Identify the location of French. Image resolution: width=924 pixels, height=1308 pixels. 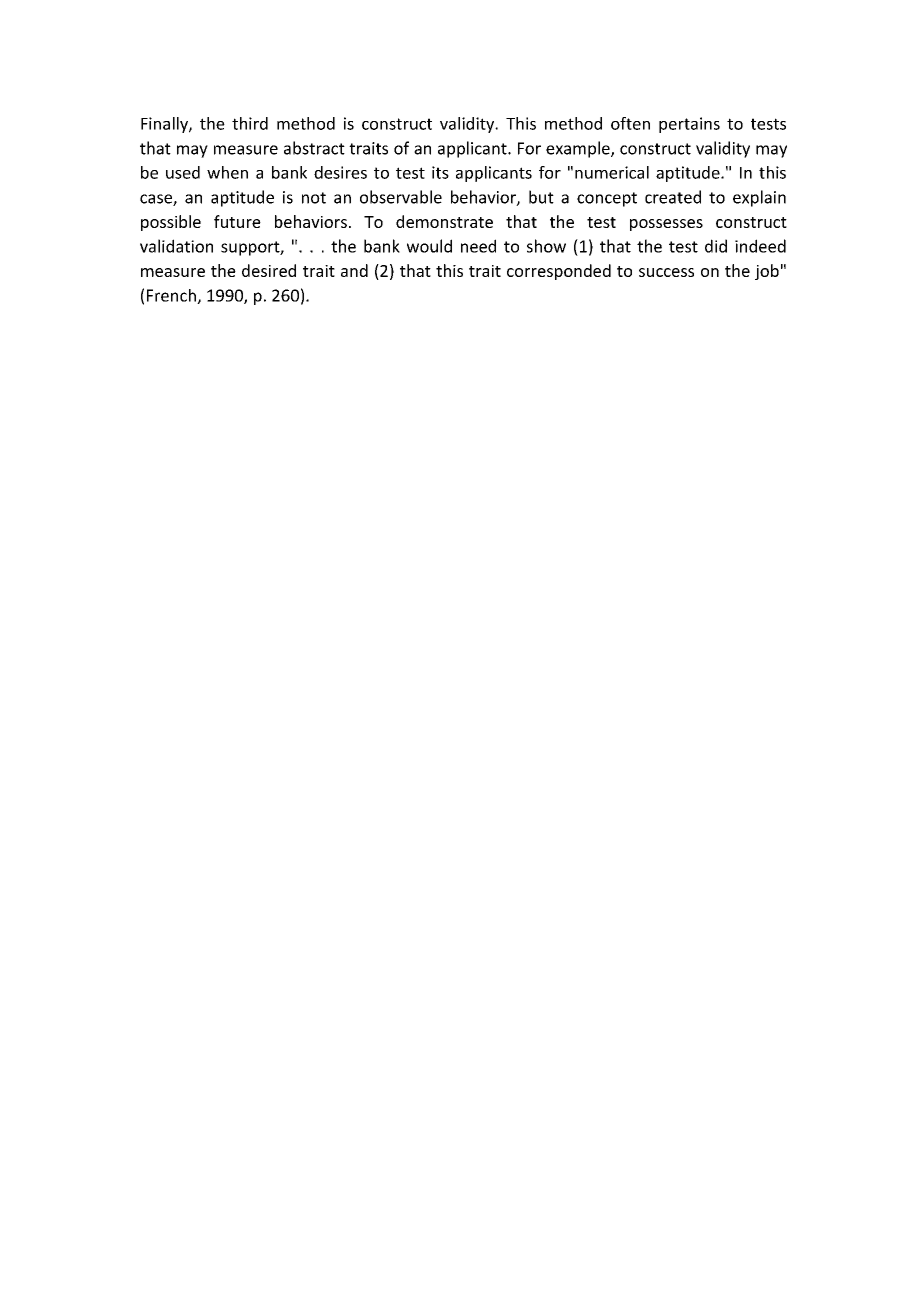
(172, 296).
